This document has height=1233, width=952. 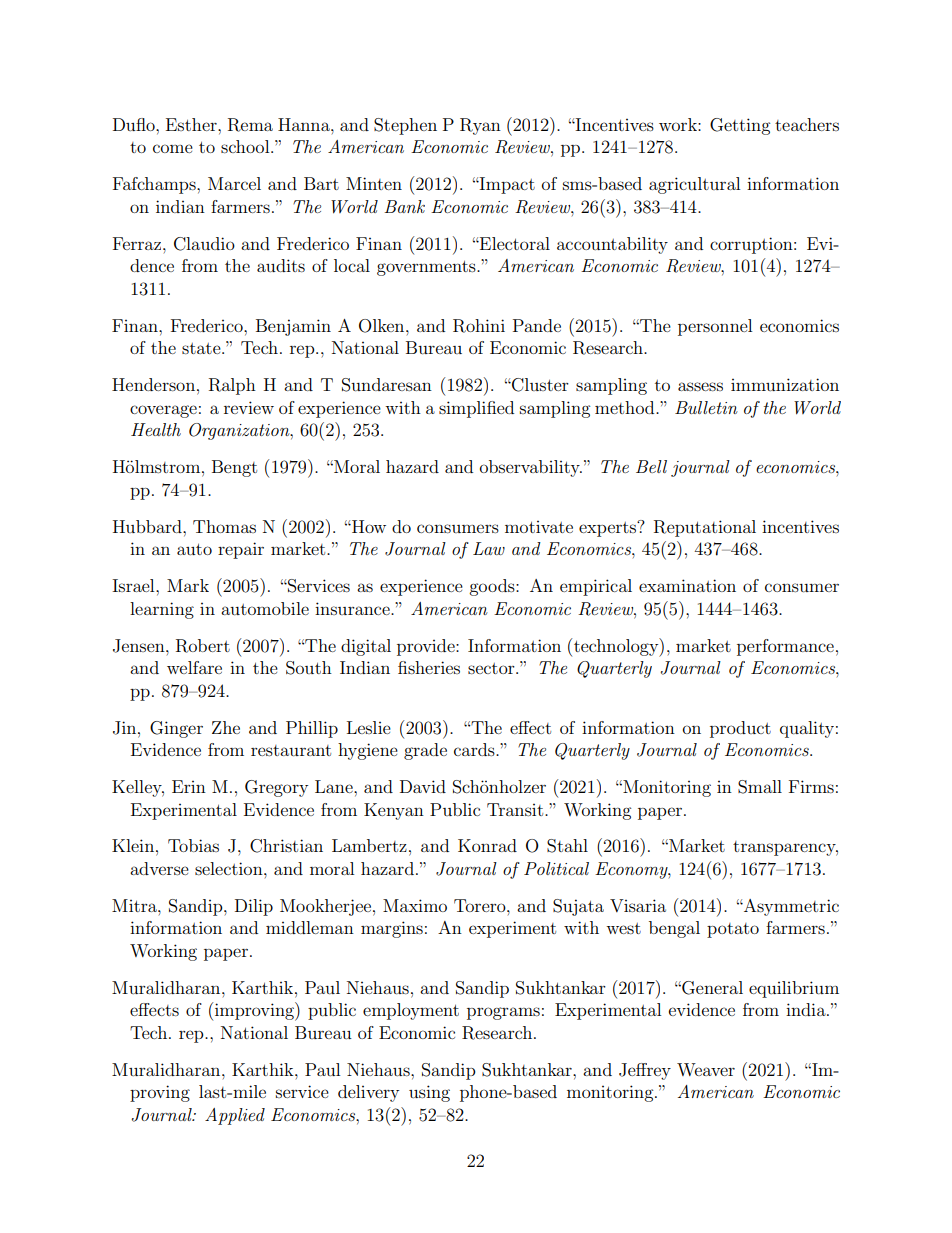 I want to click on Weaver, so click(x=706, y=1069).
